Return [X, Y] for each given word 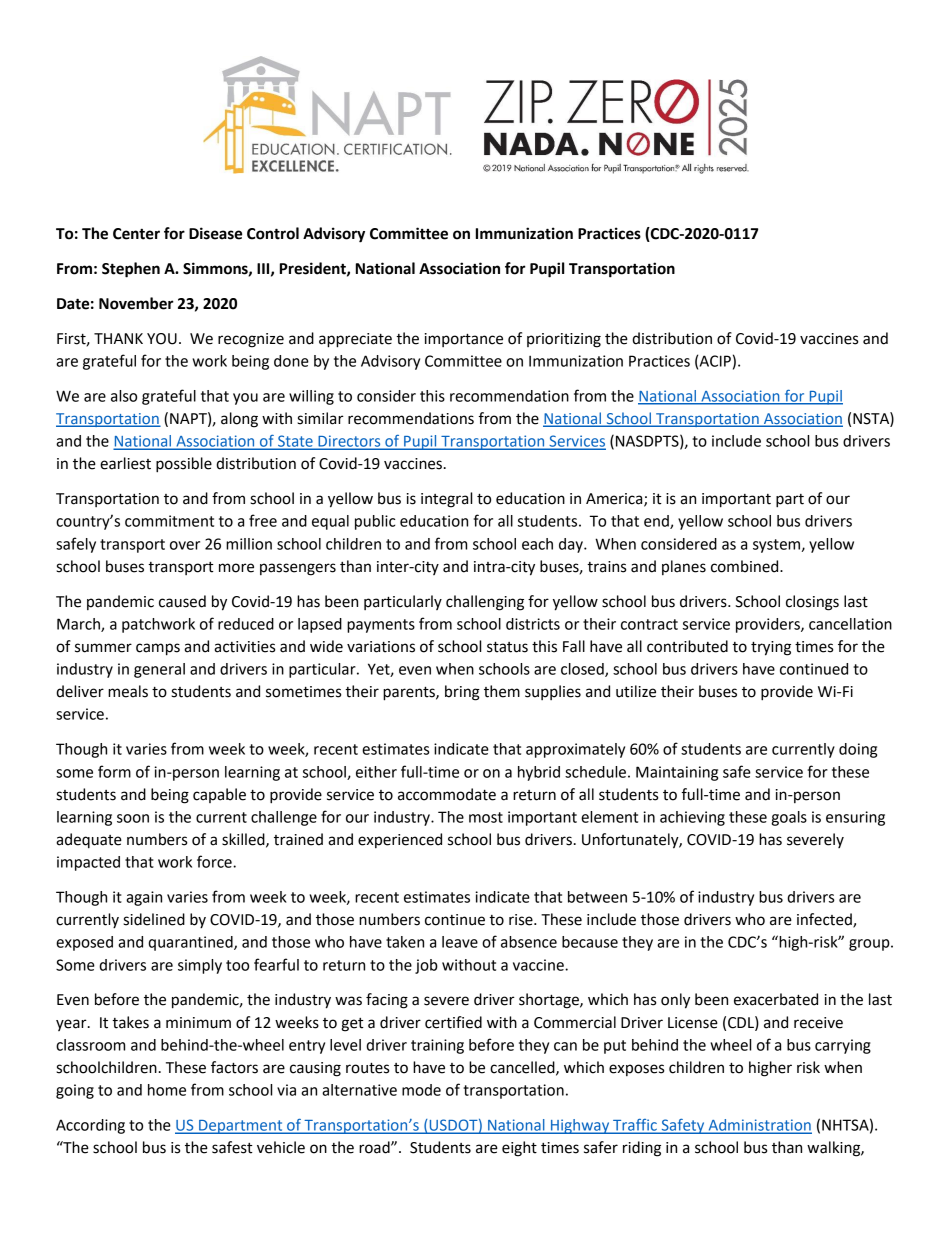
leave [460, 942]
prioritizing [564, 340]
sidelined [154, 919]
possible [184, 465]
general [159, 670]
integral [446, 500]
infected [825, 920]
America [615, 500]
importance [464, 340]
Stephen [131, 270]
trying [771, 648]
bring [462, 693]
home [167, 1090]
